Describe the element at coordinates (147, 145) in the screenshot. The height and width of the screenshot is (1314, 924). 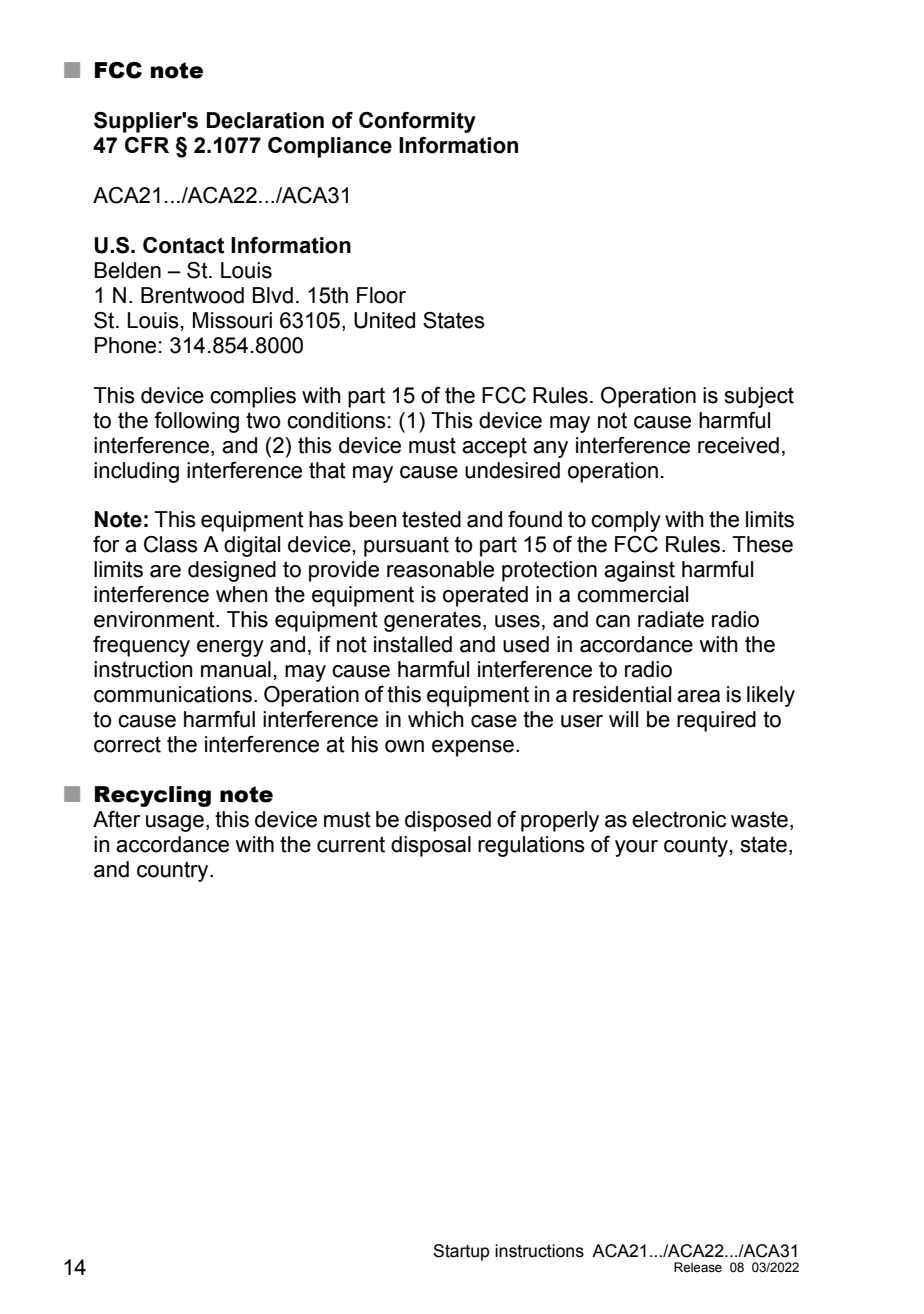
I see `CFR` at that location.
